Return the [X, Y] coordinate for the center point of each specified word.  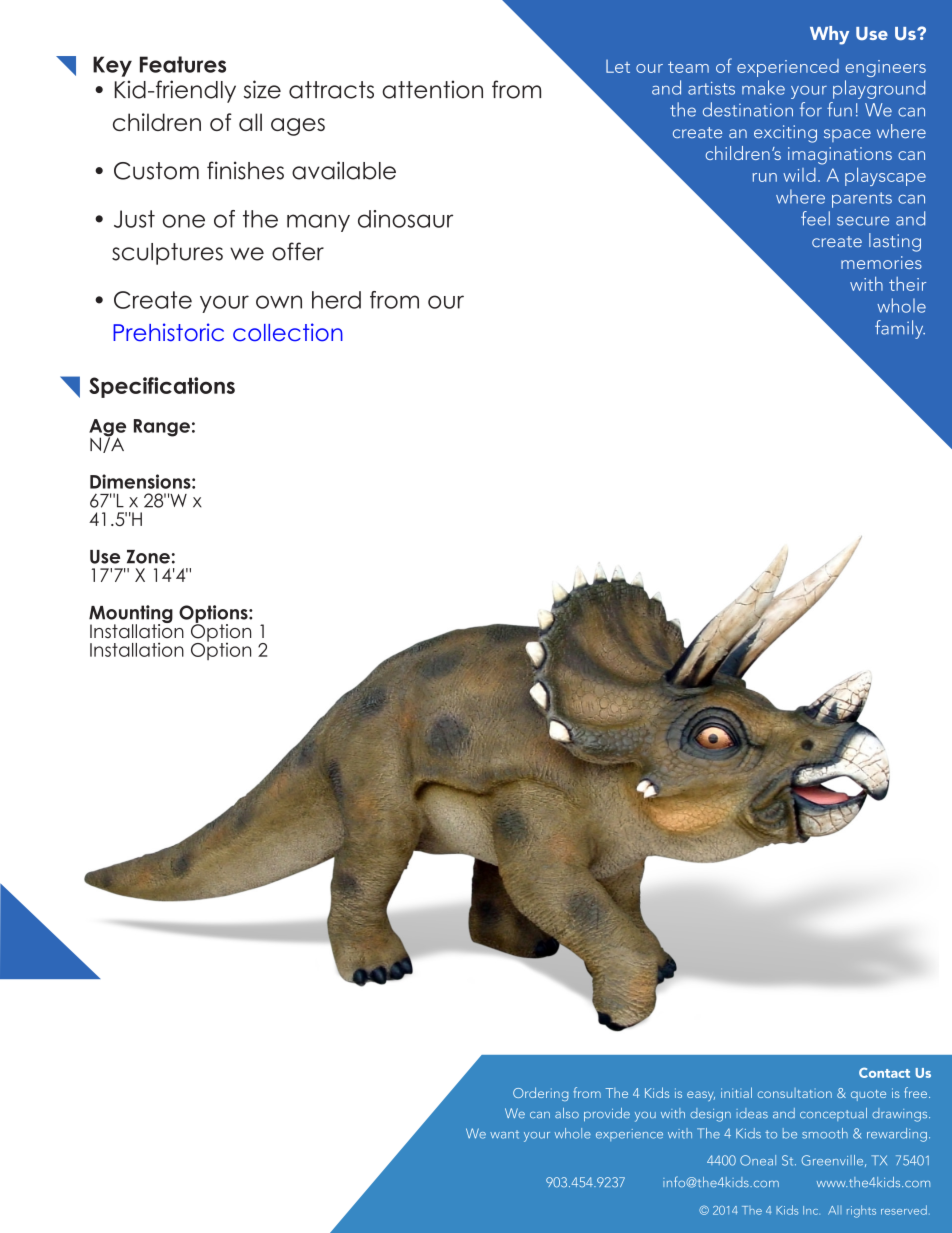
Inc [811, 1210]
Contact [884, 1072]
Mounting [131, 615]
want [504, 1134]
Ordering [540, 1094]
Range [162, 428]
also [567, 1113]
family [900, 329]
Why [829, 35]
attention [432, 89]
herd [336, 300]
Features [183, 64]
